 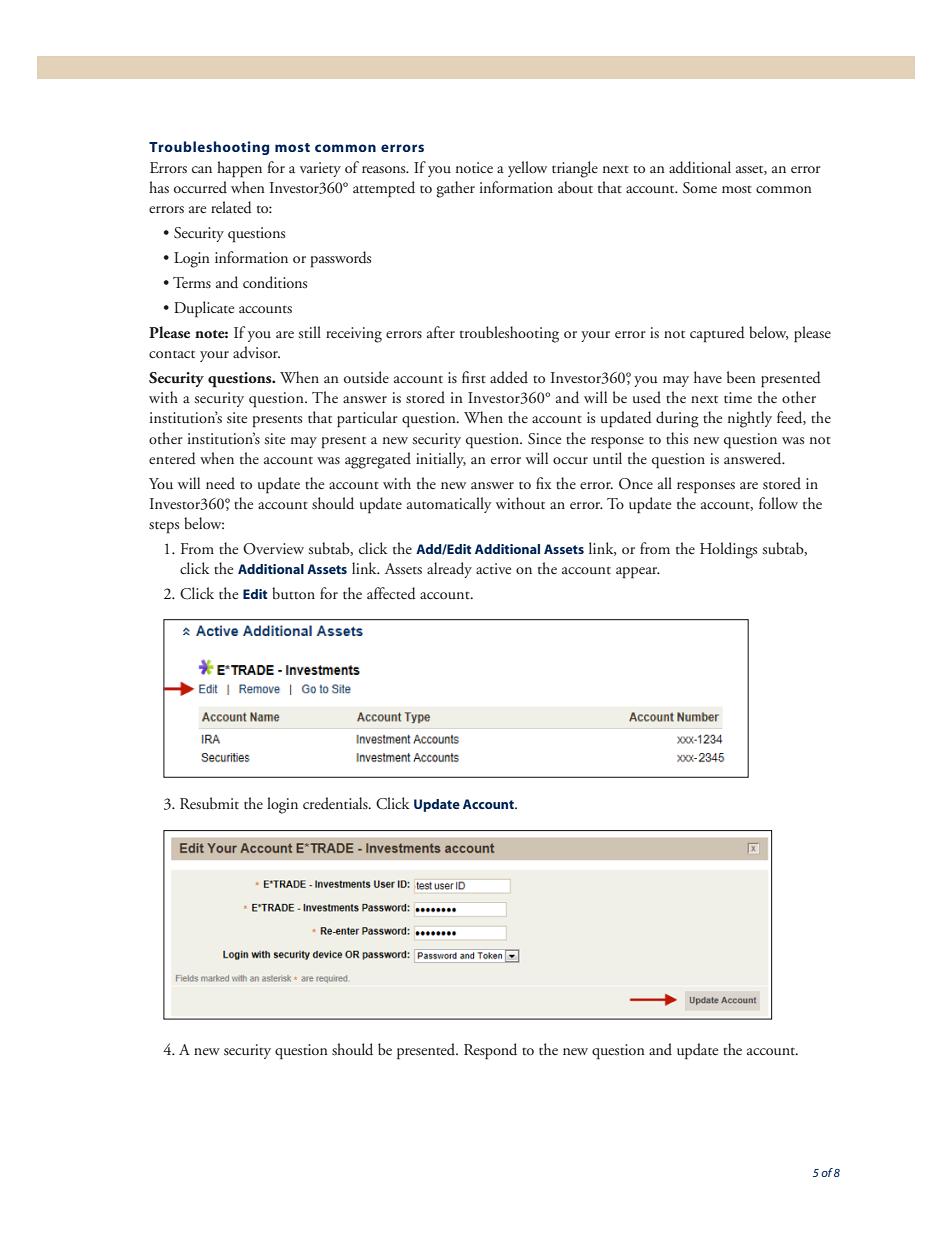 What do you see at coordinates (220, 483) in the document?
I see `need` at bounding box center [220, 483].
